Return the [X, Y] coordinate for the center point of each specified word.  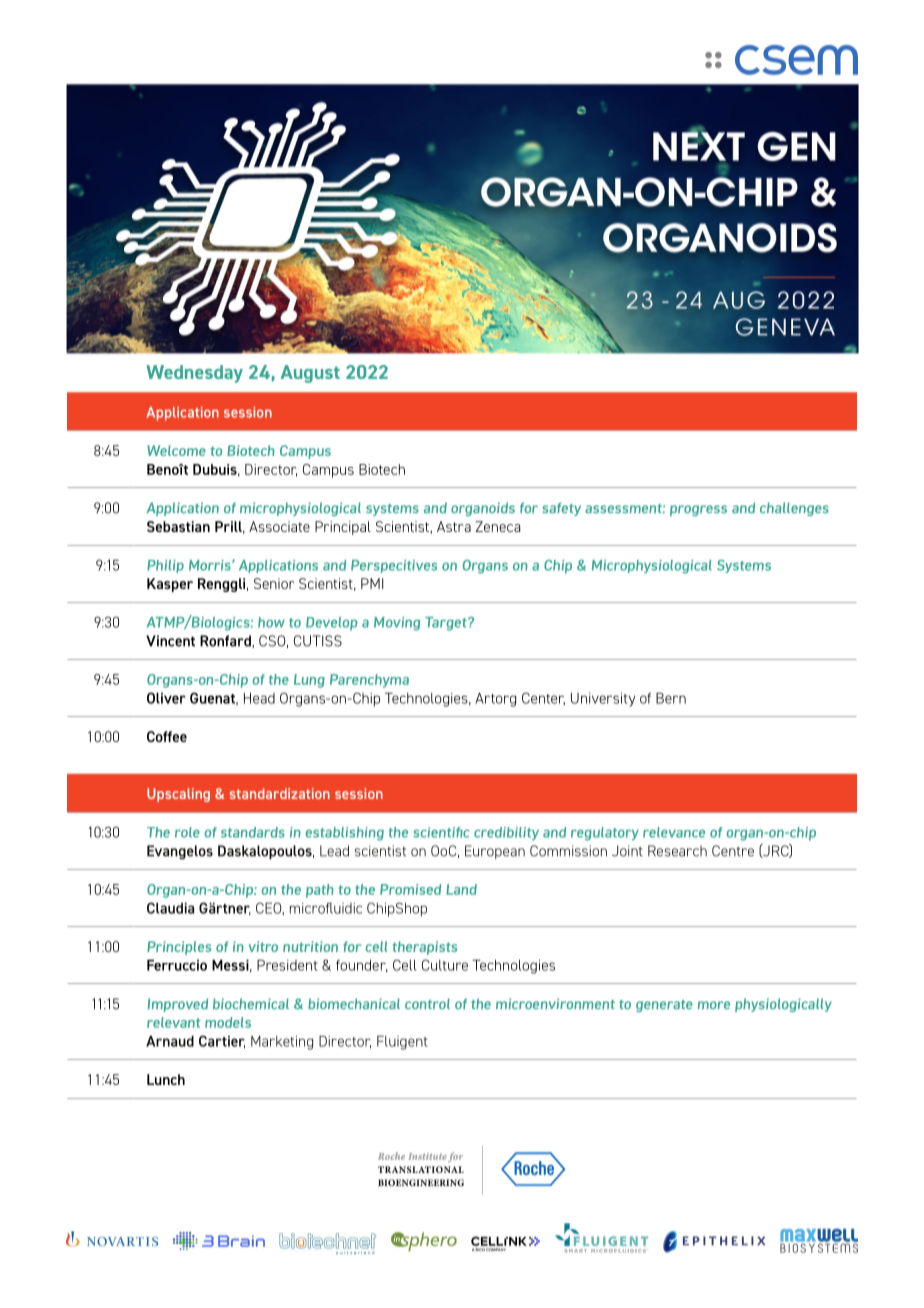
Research [677, 851]
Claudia [170, 908]
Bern [671, 698]
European [495, 852]
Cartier [222, 1041]
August [310, 374]
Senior [274, 583]
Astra [454, 526]
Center [543, 698]
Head [259, 698]
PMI [372, 583]
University [603, 699]
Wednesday [194, 374]
